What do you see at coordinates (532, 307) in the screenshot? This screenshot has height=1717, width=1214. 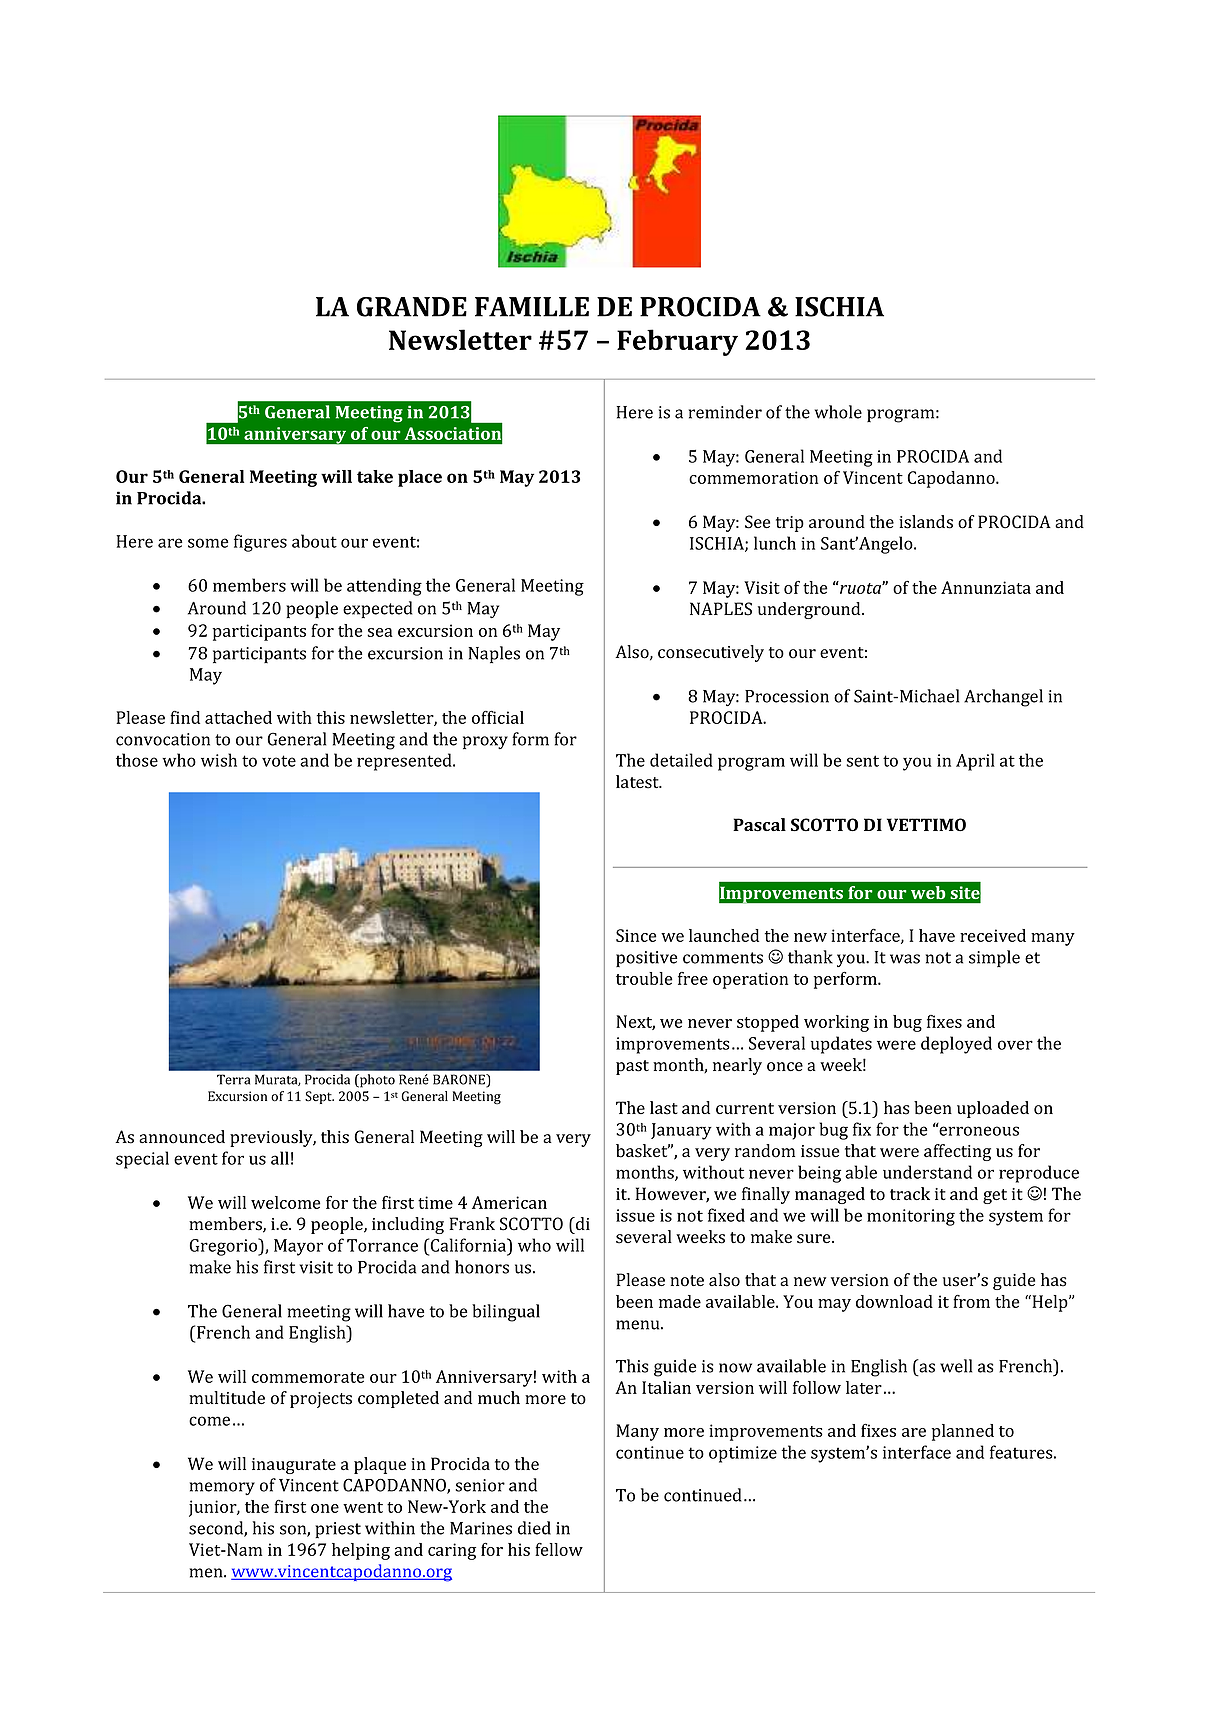 I see `FAMILLE` at bounding box center [532, 307].
